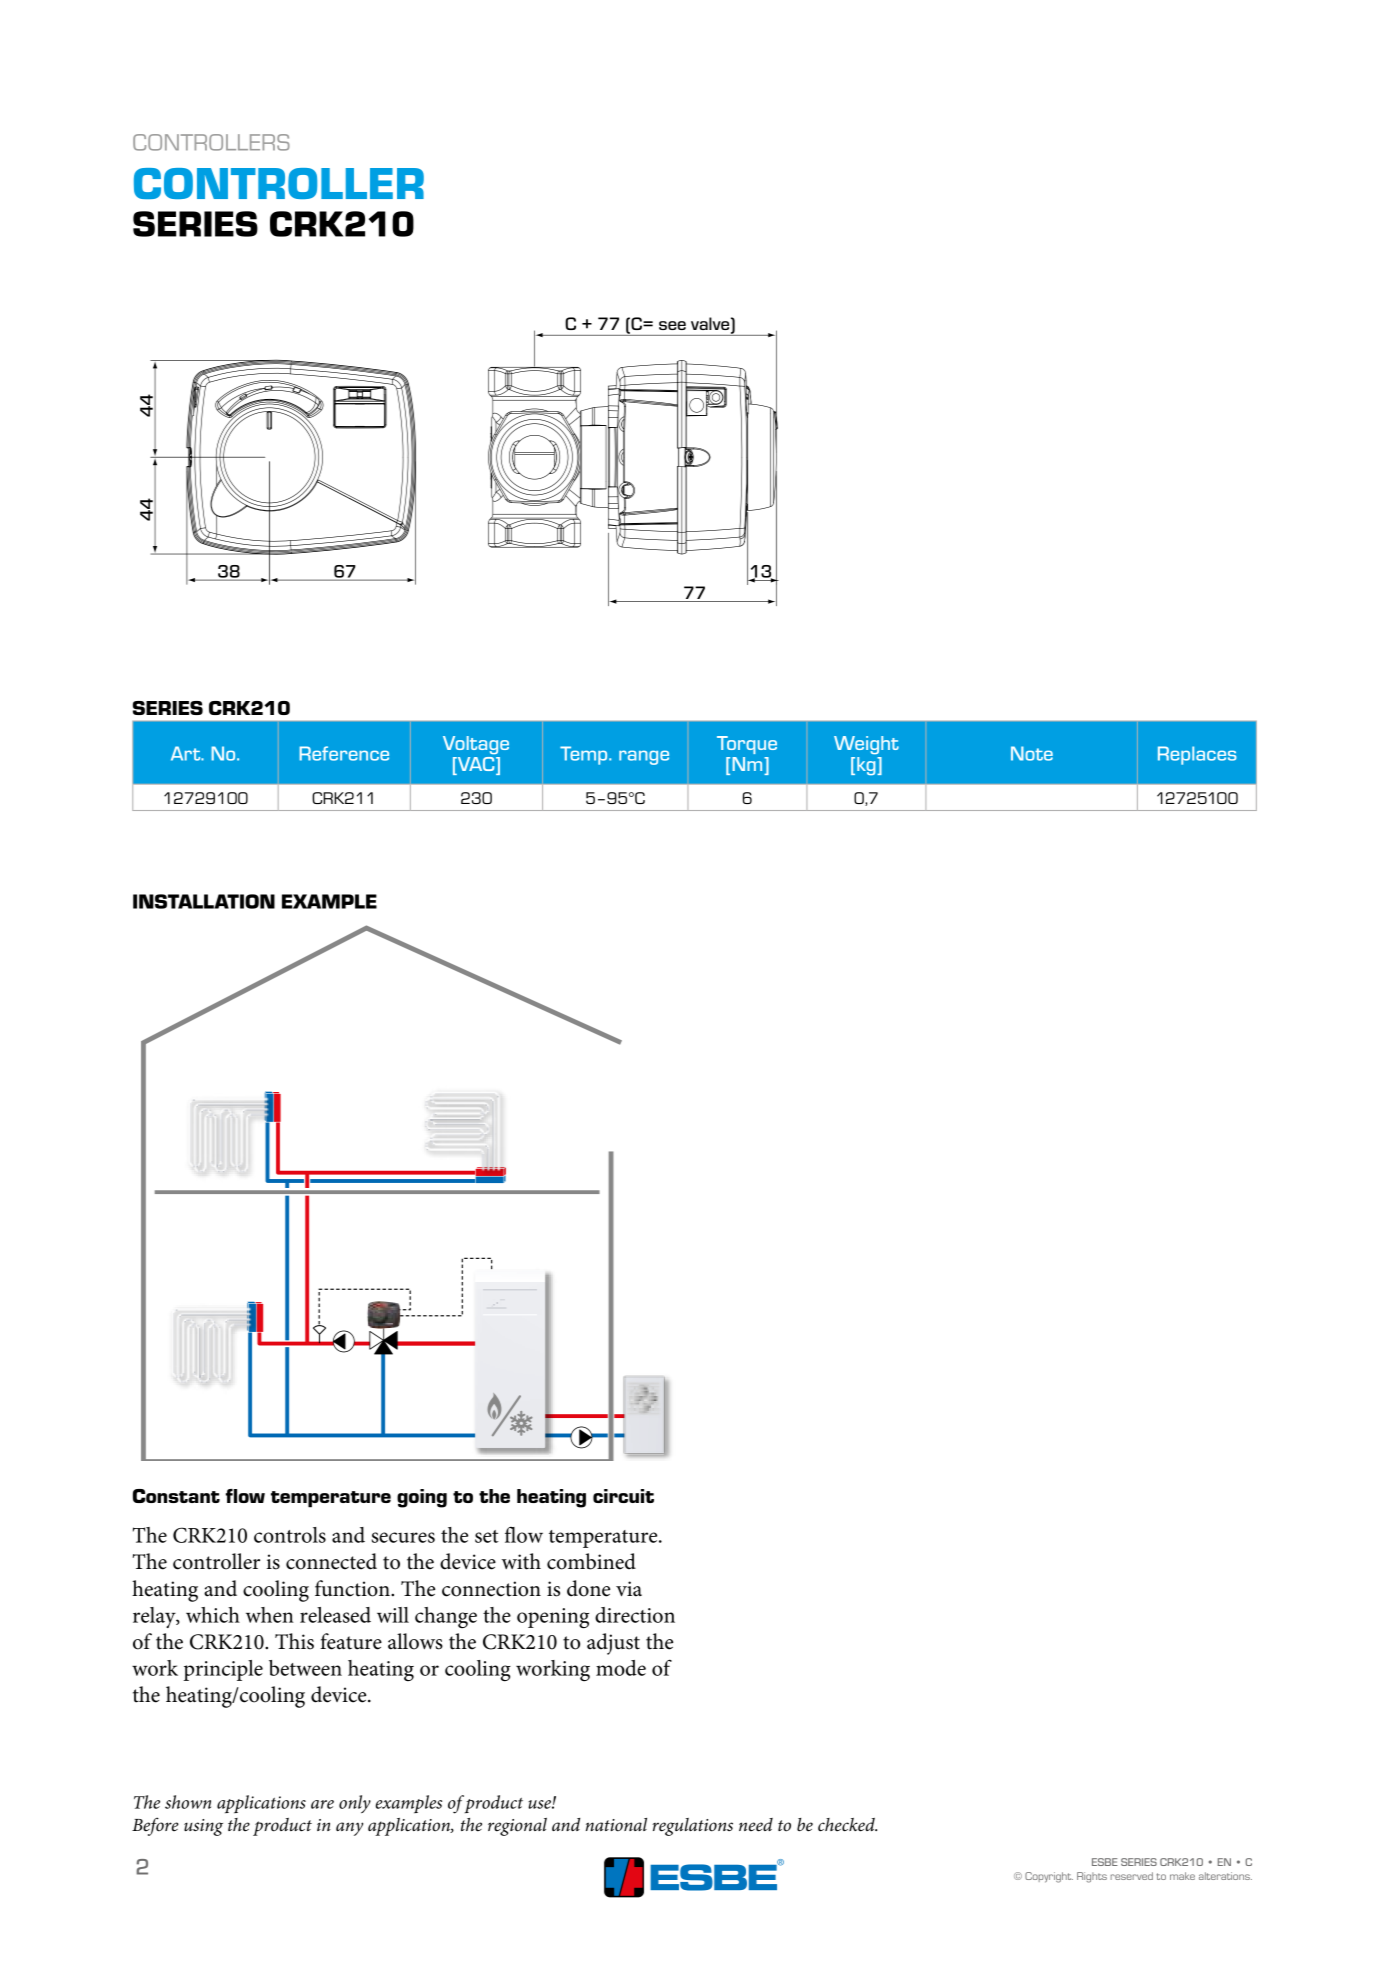 The width and height of the screenshot is (1388, 1963). Describe the element at coordinates (1197, 755) in the screenshot. I see `Replaces` at that location.
